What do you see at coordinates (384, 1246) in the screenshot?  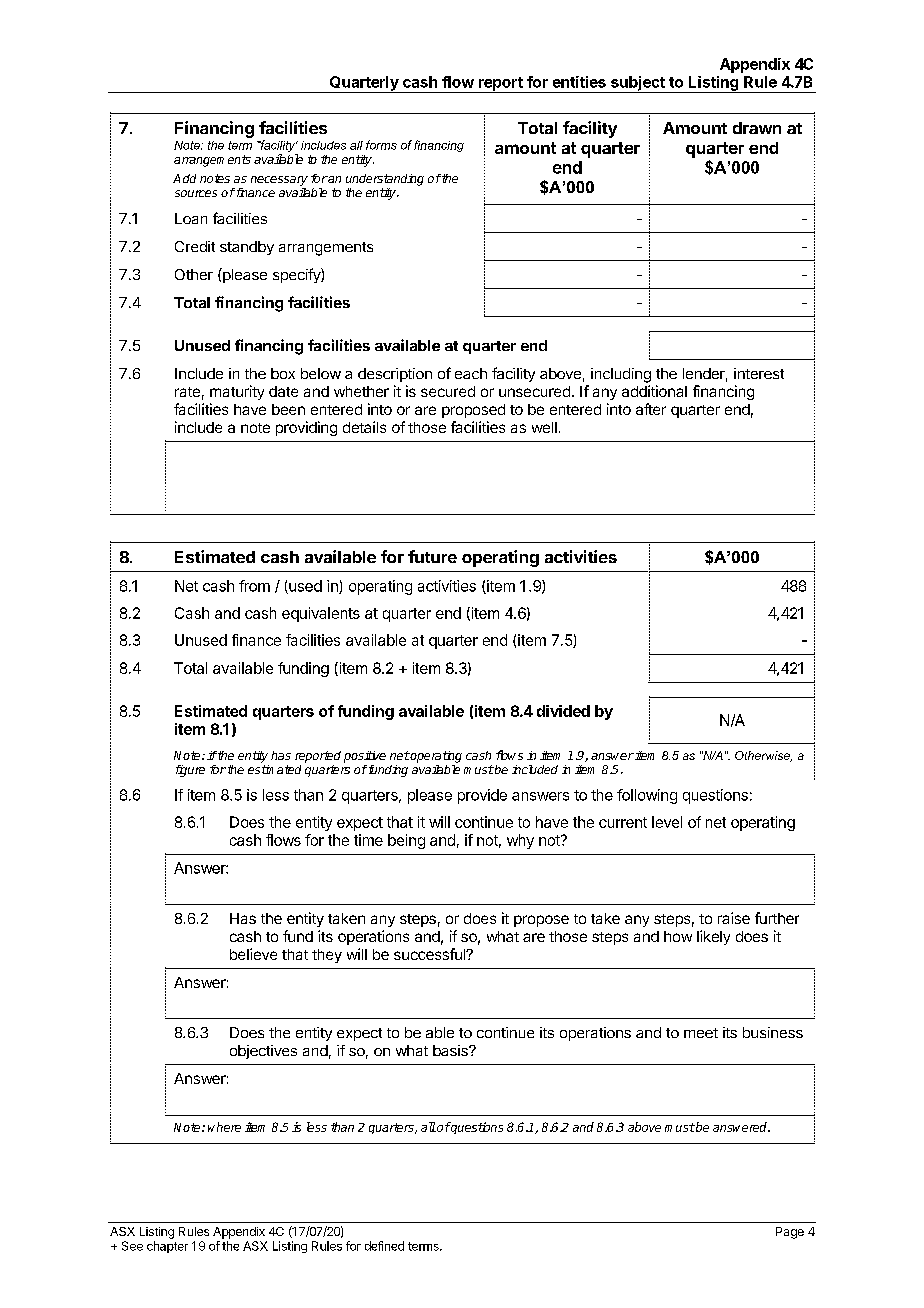 I see `defined` at bounding box center [384, 1246].
